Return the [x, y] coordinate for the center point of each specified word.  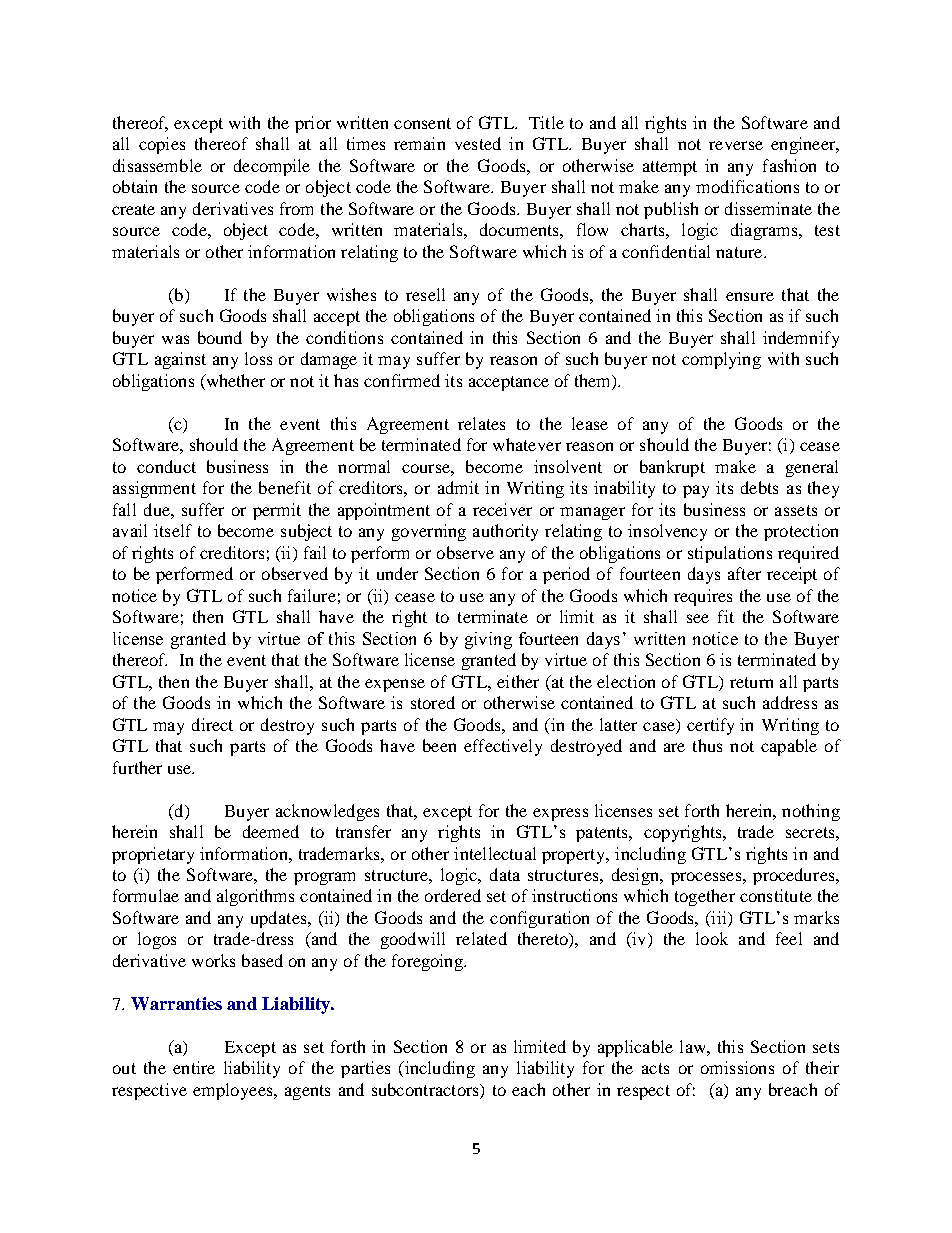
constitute [776, 895]
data [505, 874]
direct [212, 724]
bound [220, 337]
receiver [502, 509]
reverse [736, 145]
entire [194, 1067]
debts [759, 487]
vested [478, 143]
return [751, 682]
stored [433, 702]
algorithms [255, 897]
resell [425, 294]
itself [173, 530]
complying [721, 360]
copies [162, 145]
